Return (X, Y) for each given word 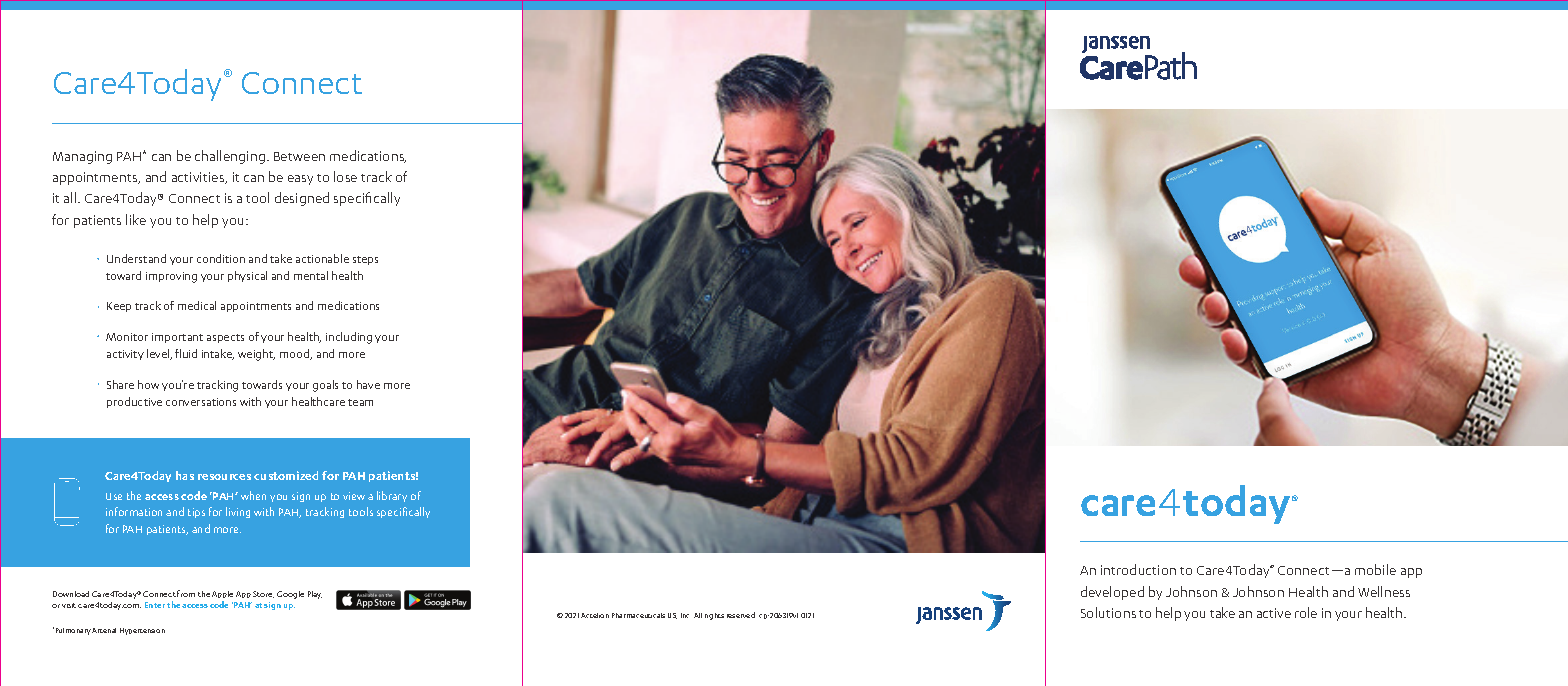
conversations (201, 402)
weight (256, 355)
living (238, 512)
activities (199, 178)
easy (300, 180)
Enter (155, 605)
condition (221, 258)
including (349, 338)
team (360, 402)
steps (365, 260)
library (392, 496)
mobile (1375, 569)
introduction (1138, 569)
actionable (322, 258)
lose (345, 176)
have (368, 384)
